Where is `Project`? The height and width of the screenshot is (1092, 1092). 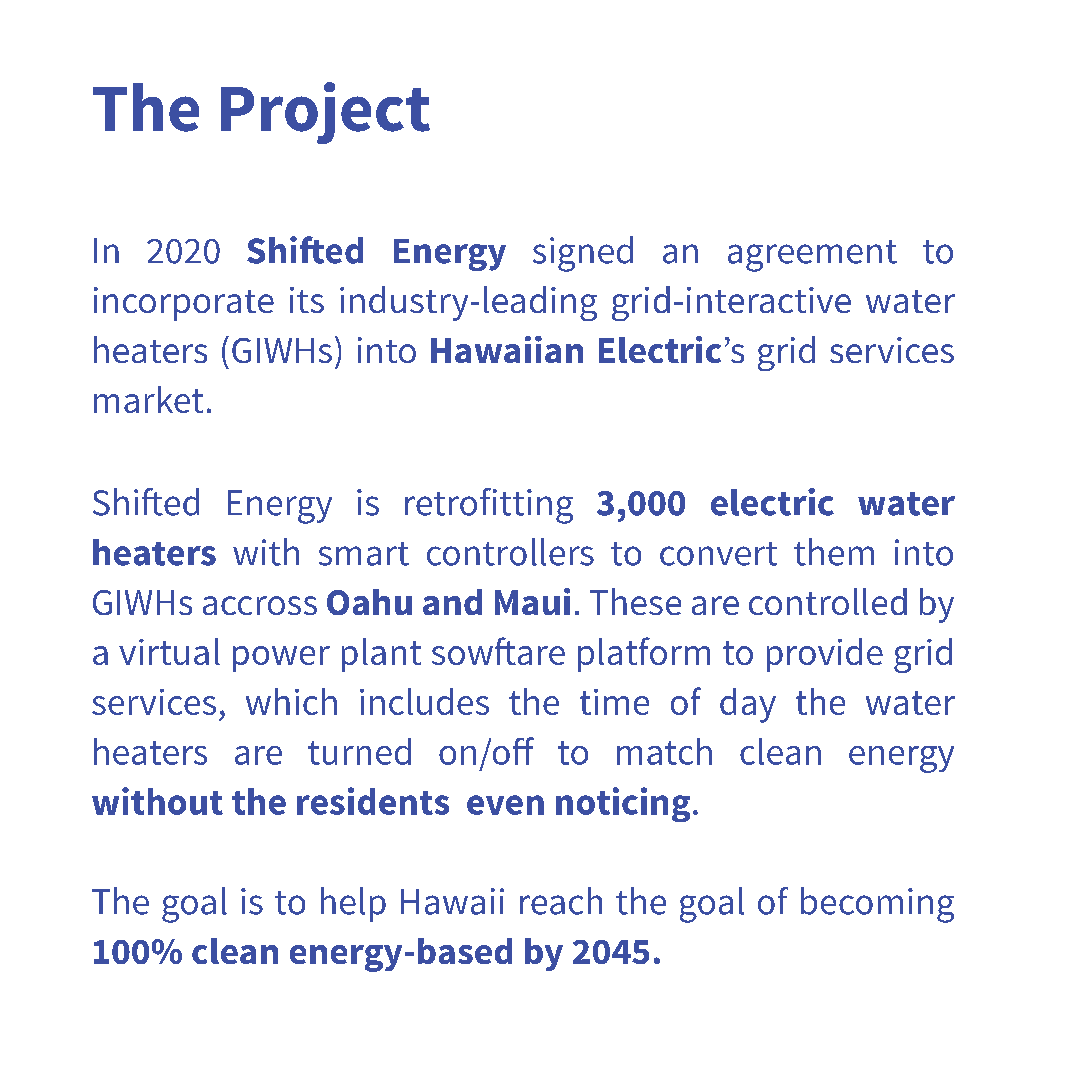 Project is located at coordinates (325, 113).
